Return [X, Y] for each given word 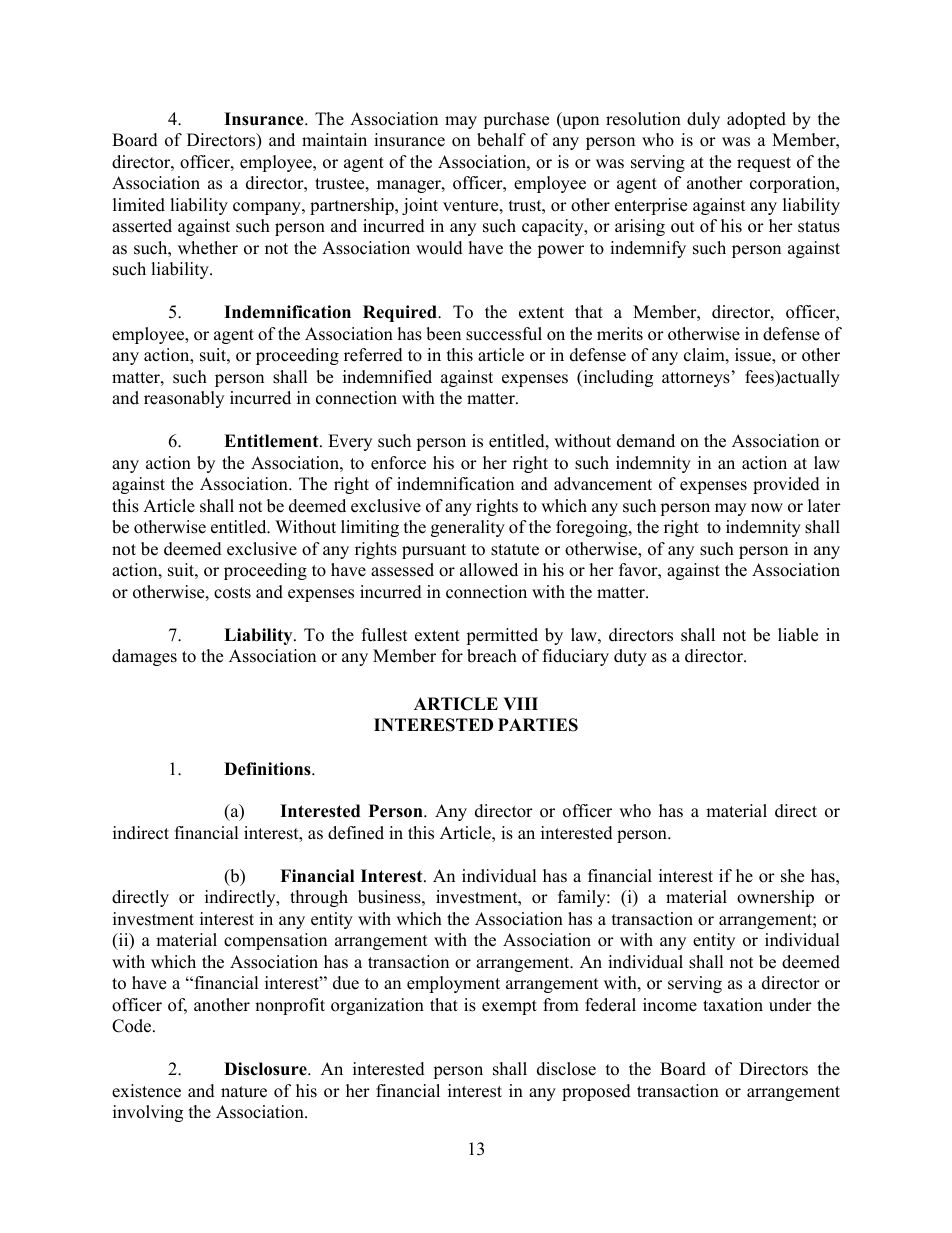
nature [244, 1092]
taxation [733, 1005]
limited [139, 205]
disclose [566, 1069]
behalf [501, 140]
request [764, 164]
